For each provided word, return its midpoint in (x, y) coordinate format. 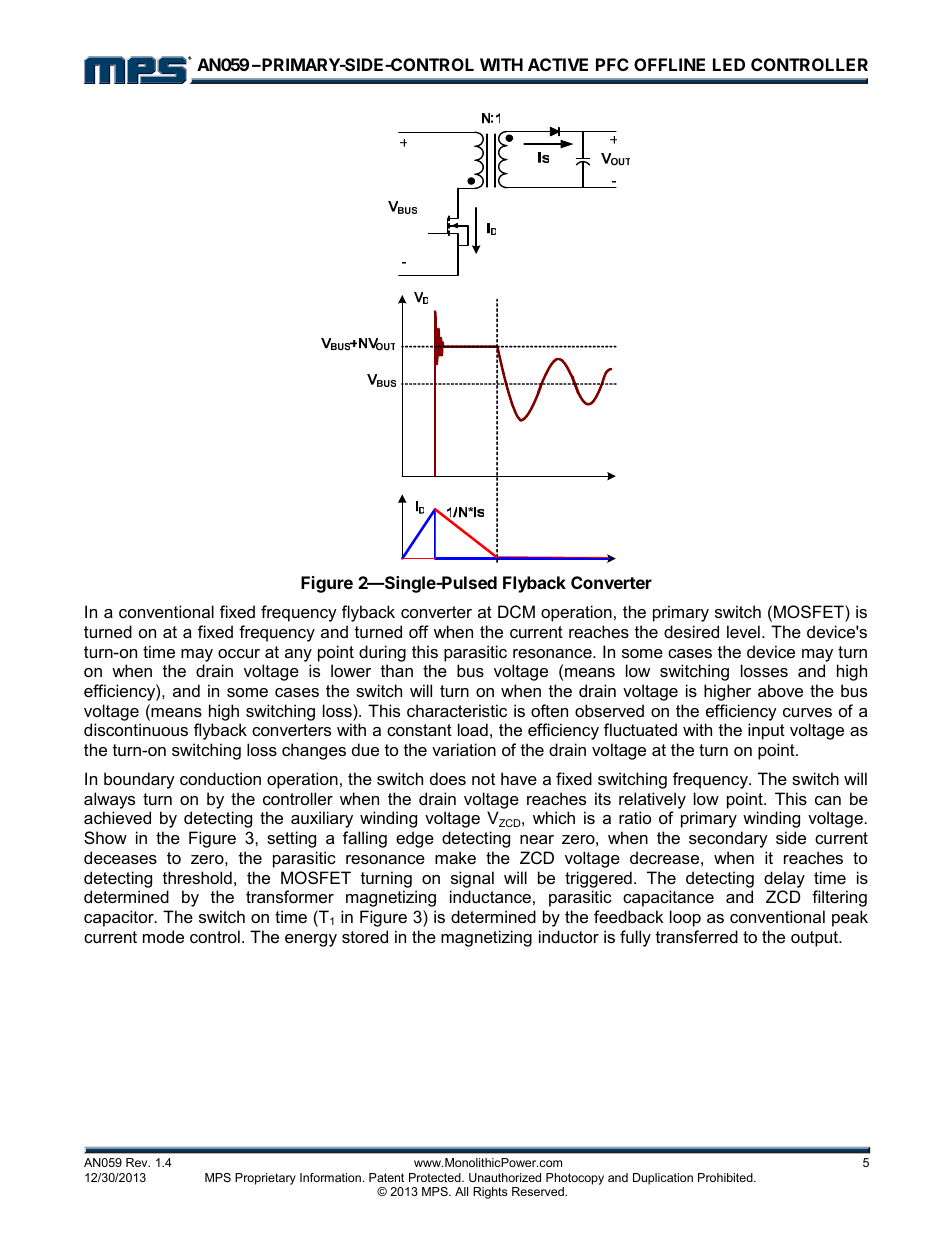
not (483, 779)
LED (729, 64)
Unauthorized (505, 1177)
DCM (516, 611)
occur (239, 653)
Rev (138, 1162)
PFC (612, 64)
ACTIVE (558, 64)
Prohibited (726, 1177)
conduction (220, 778)
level (743, 631)
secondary (728, 839)
